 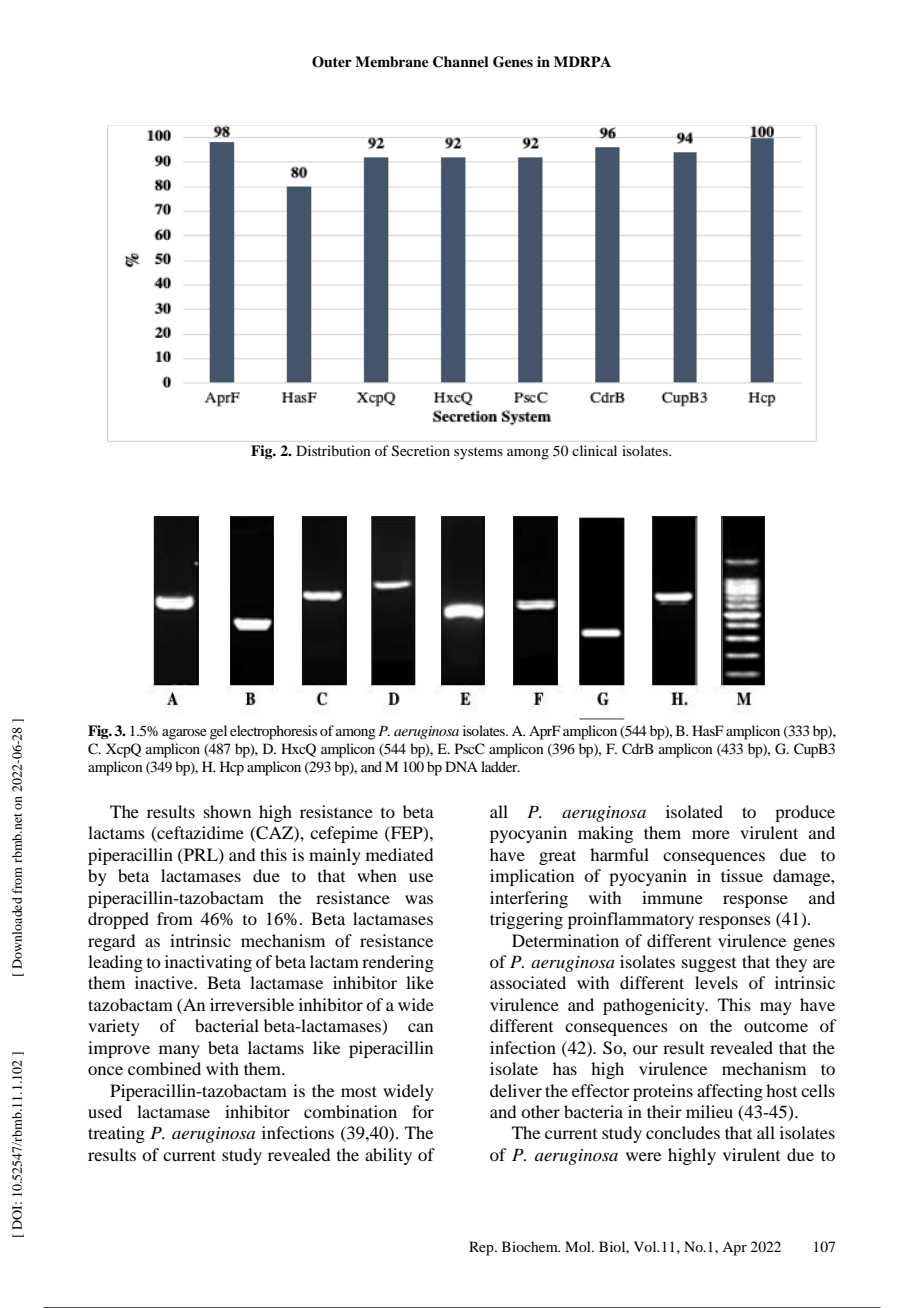 I want to click on inactivating, so click(x=208, y=963).
